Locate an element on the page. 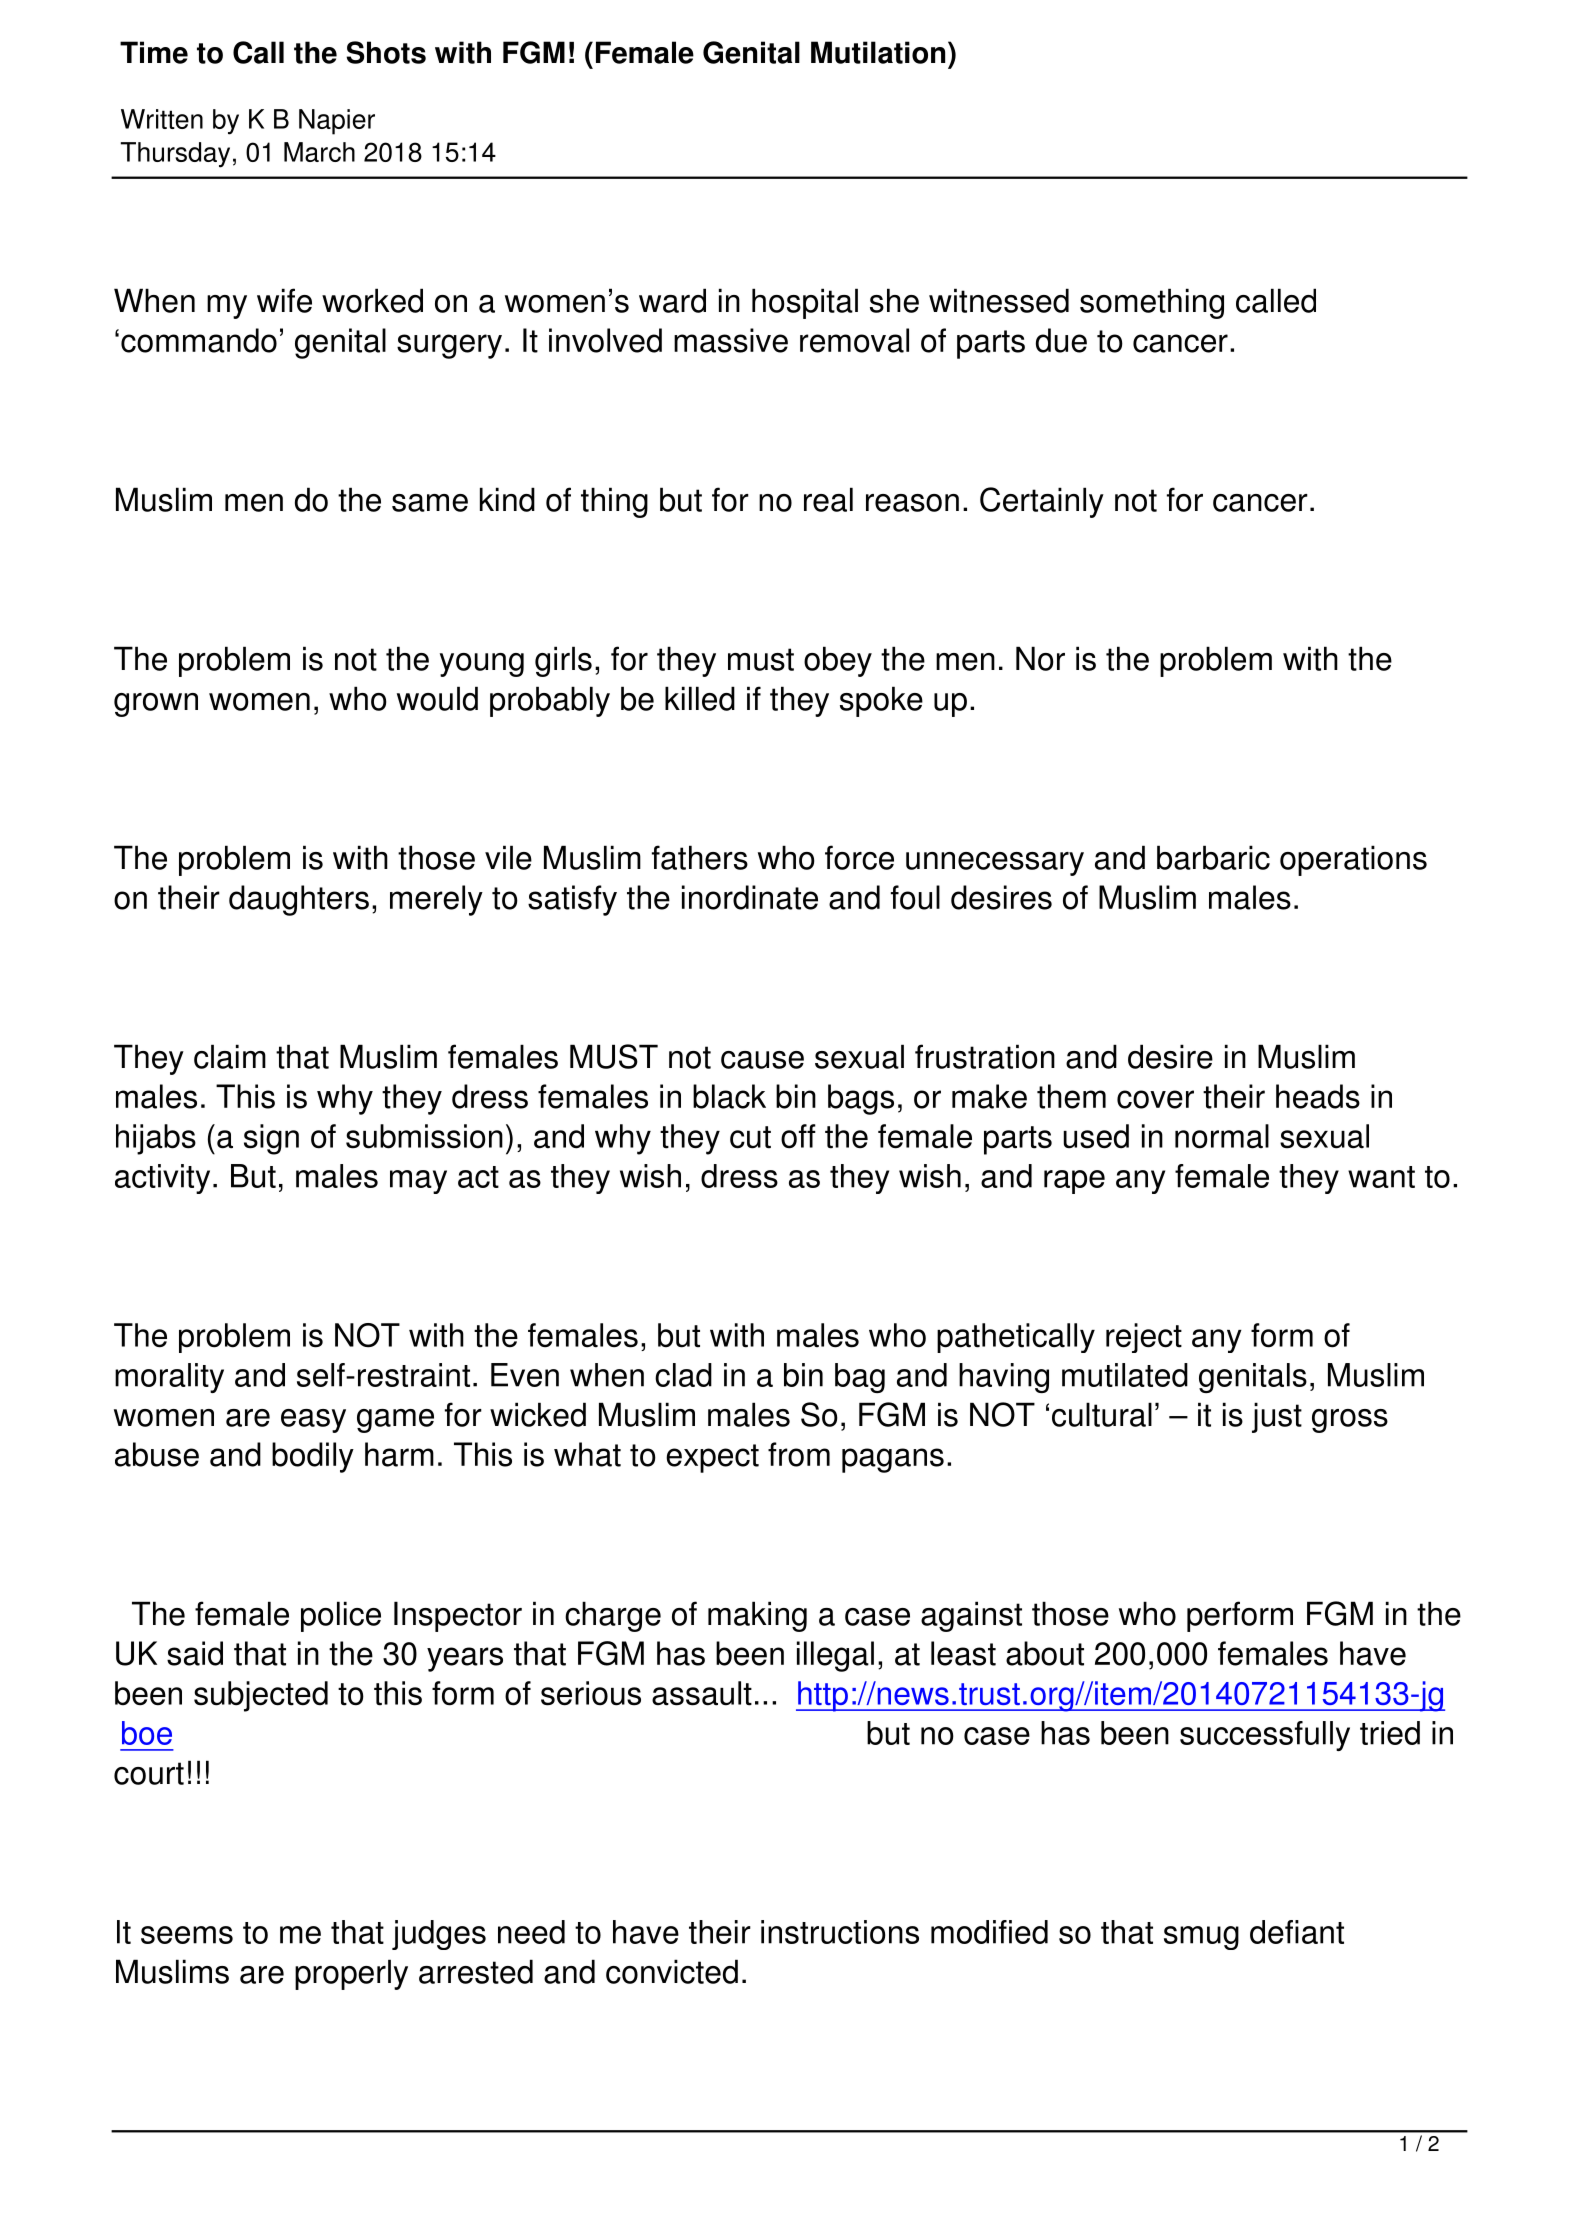 The image size is (1579, 2233). barbaric is located at coordinates (1213, 857).
